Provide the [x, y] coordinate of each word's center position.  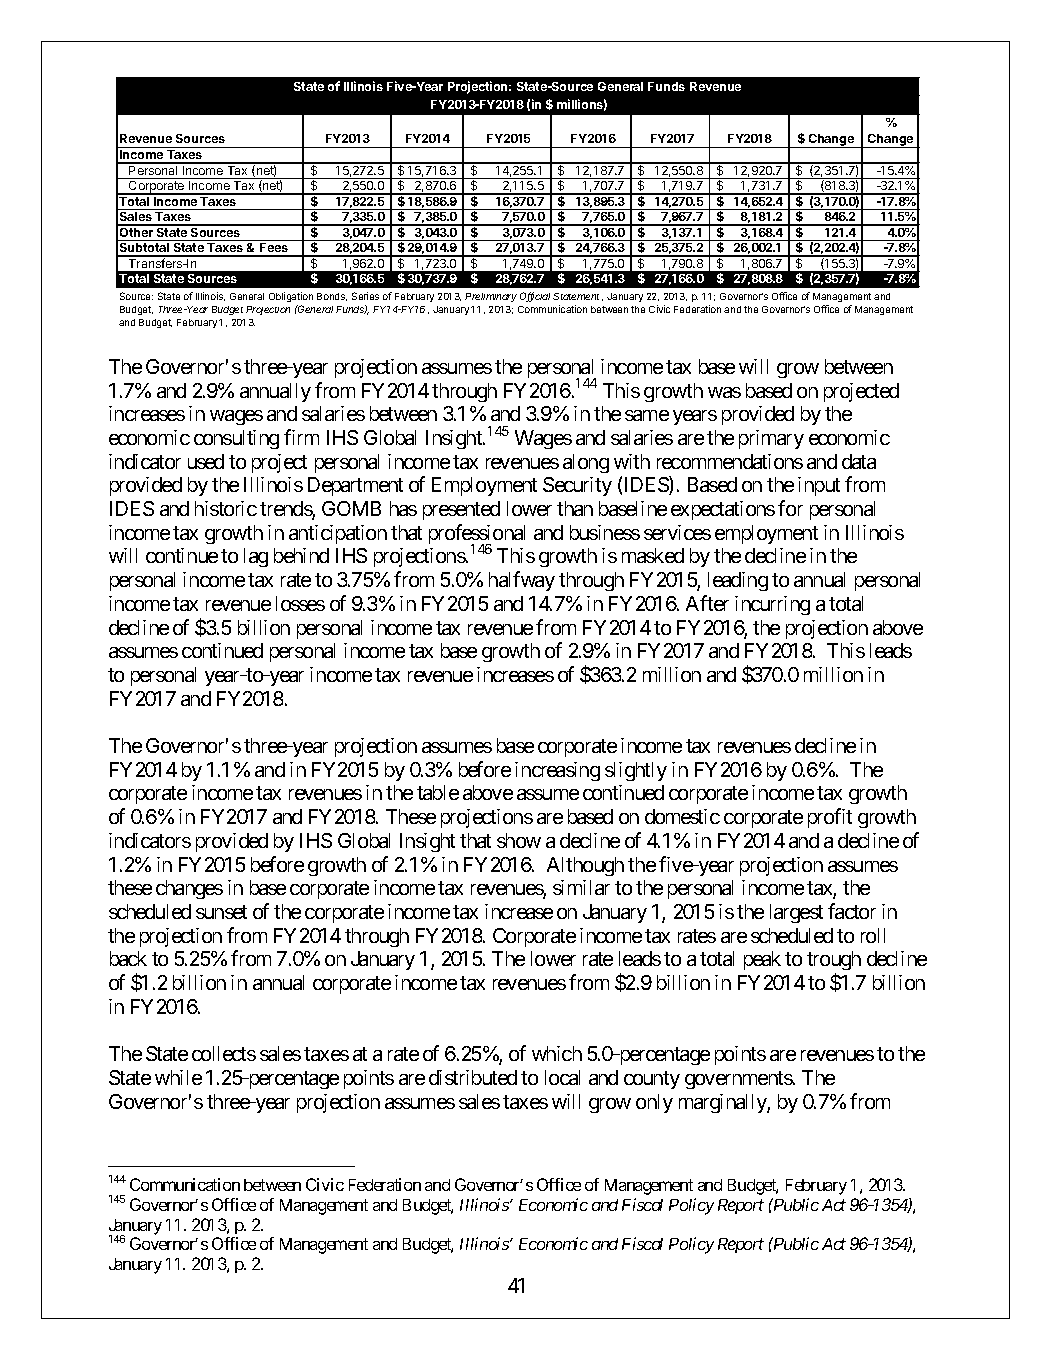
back [128, 958]
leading [738, 581]
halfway [522, 581]
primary [771, 439]
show [519, 840]
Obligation [291, 297]
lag [256, 557]
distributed [473, 1077]
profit [830, 818]
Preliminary [491, 297]
